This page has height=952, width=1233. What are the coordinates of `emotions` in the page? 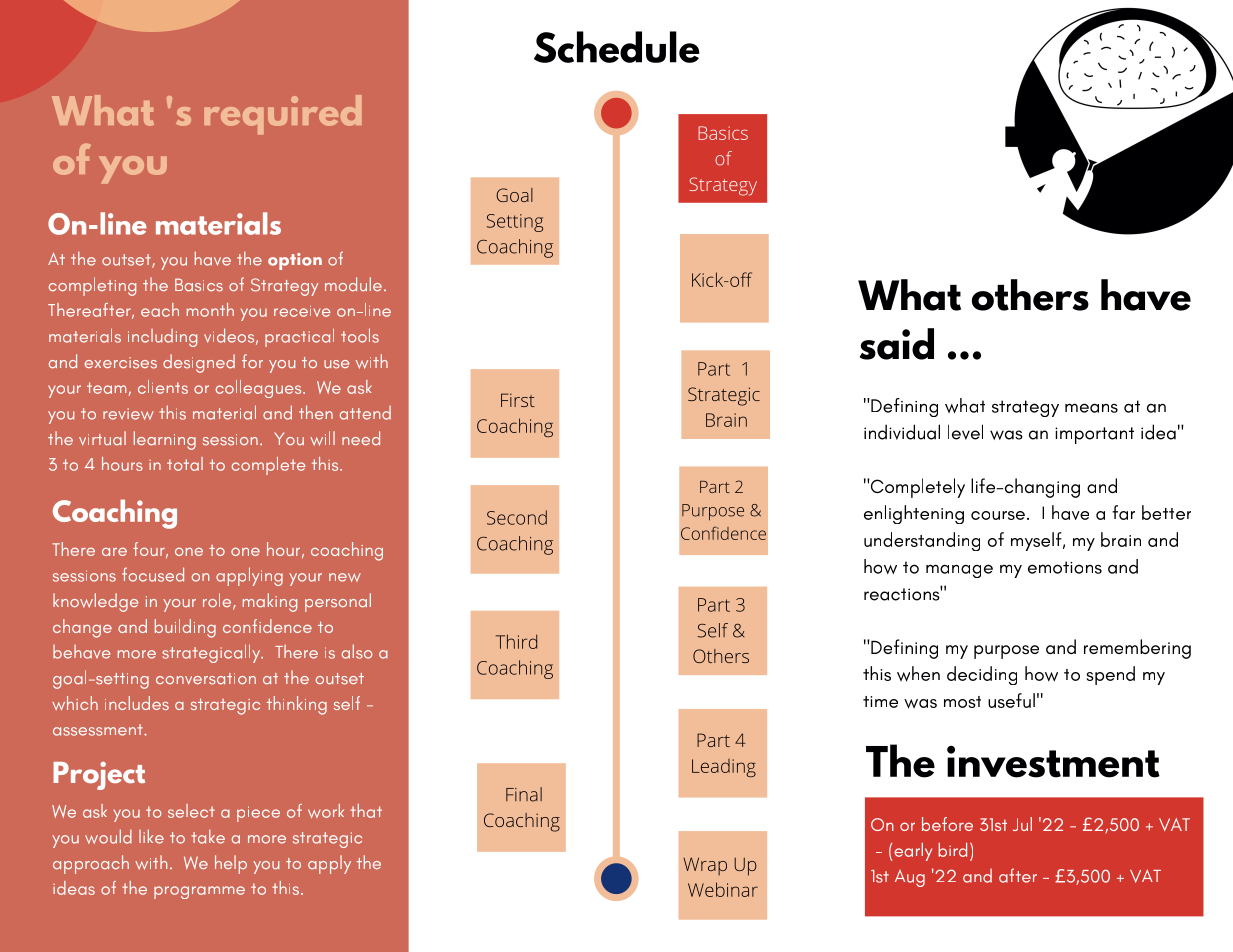 It's located at (1065, 567).
